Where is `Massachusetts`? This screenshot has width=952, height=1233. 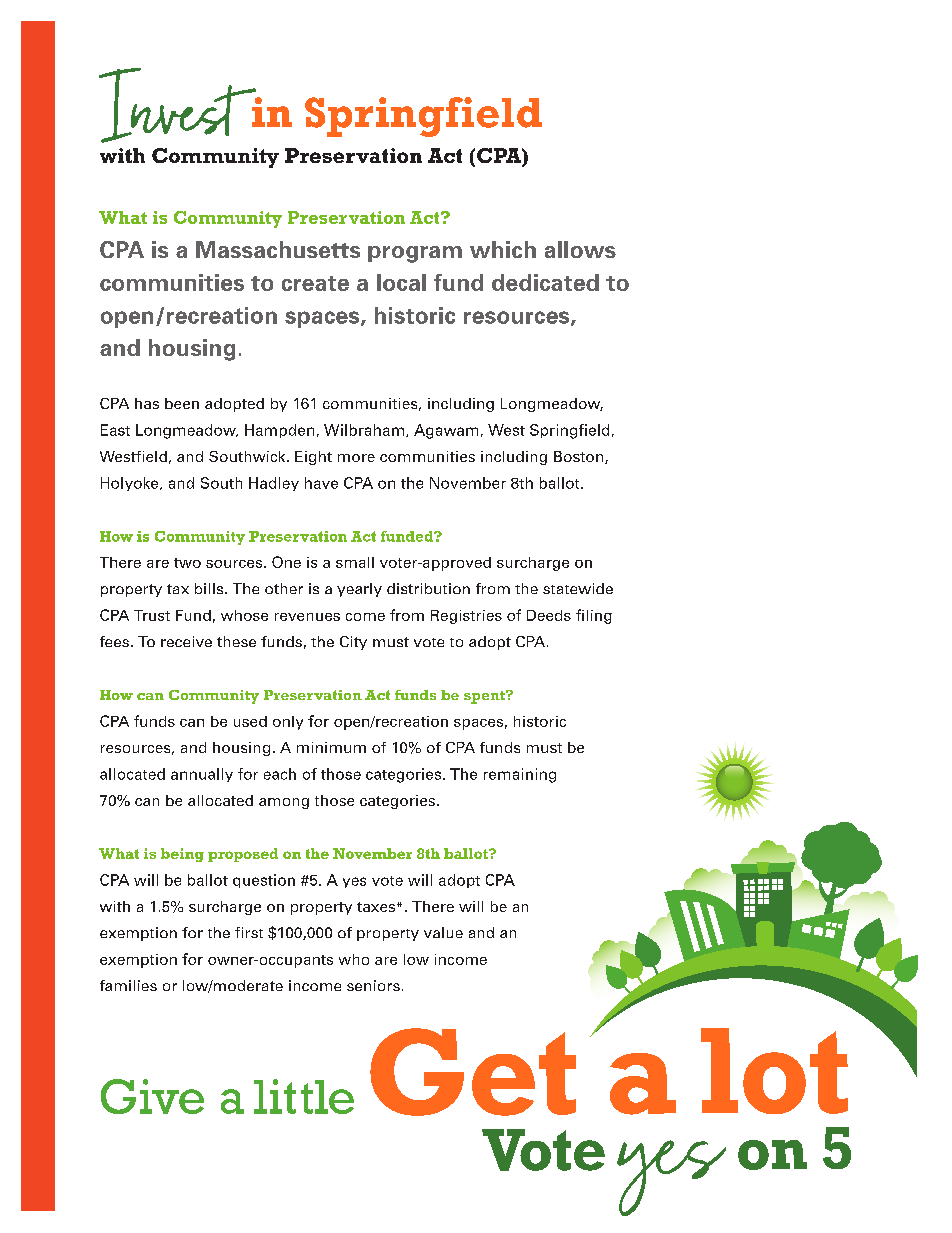
Massachusetts is located at coordinates (278, 249).
